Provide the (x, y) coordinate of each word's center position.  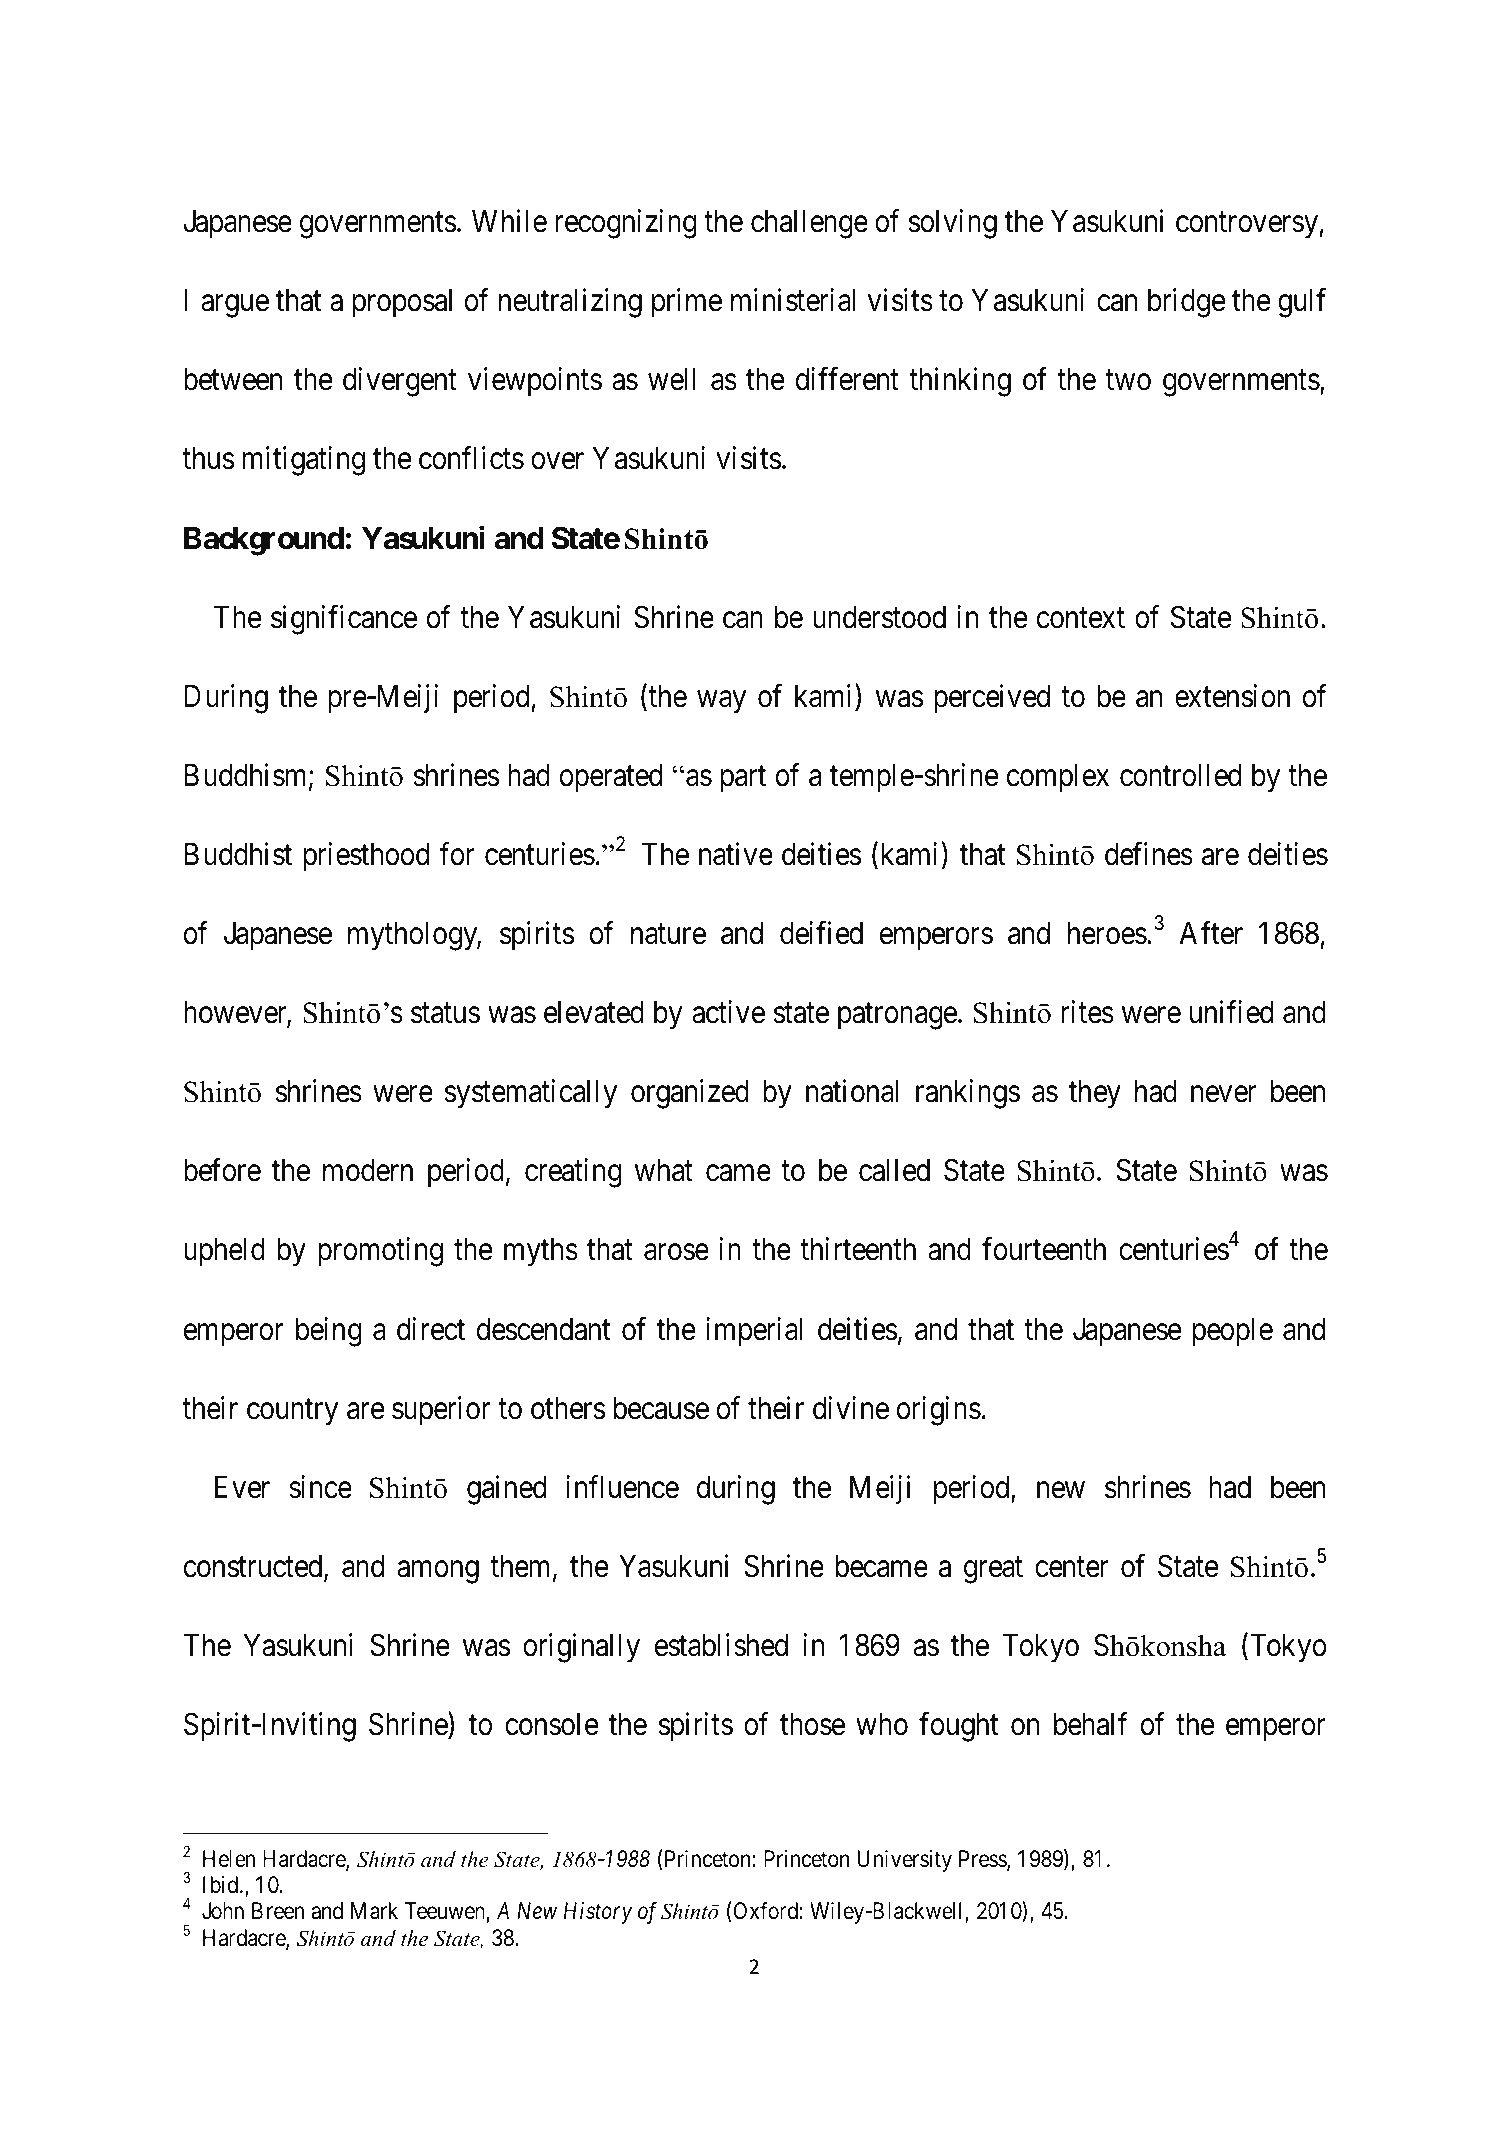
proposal (402, 303)
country (292, 1412)
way (721, 702)
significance (344, 620)
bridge (1186, 303)
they (1095, 1094)
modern (368, 1170)
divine (851, 1408)
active (728, 1012)
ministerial (793, 300)
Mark (374, 1911)
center (1072, 1567)
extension (1232, 696)
